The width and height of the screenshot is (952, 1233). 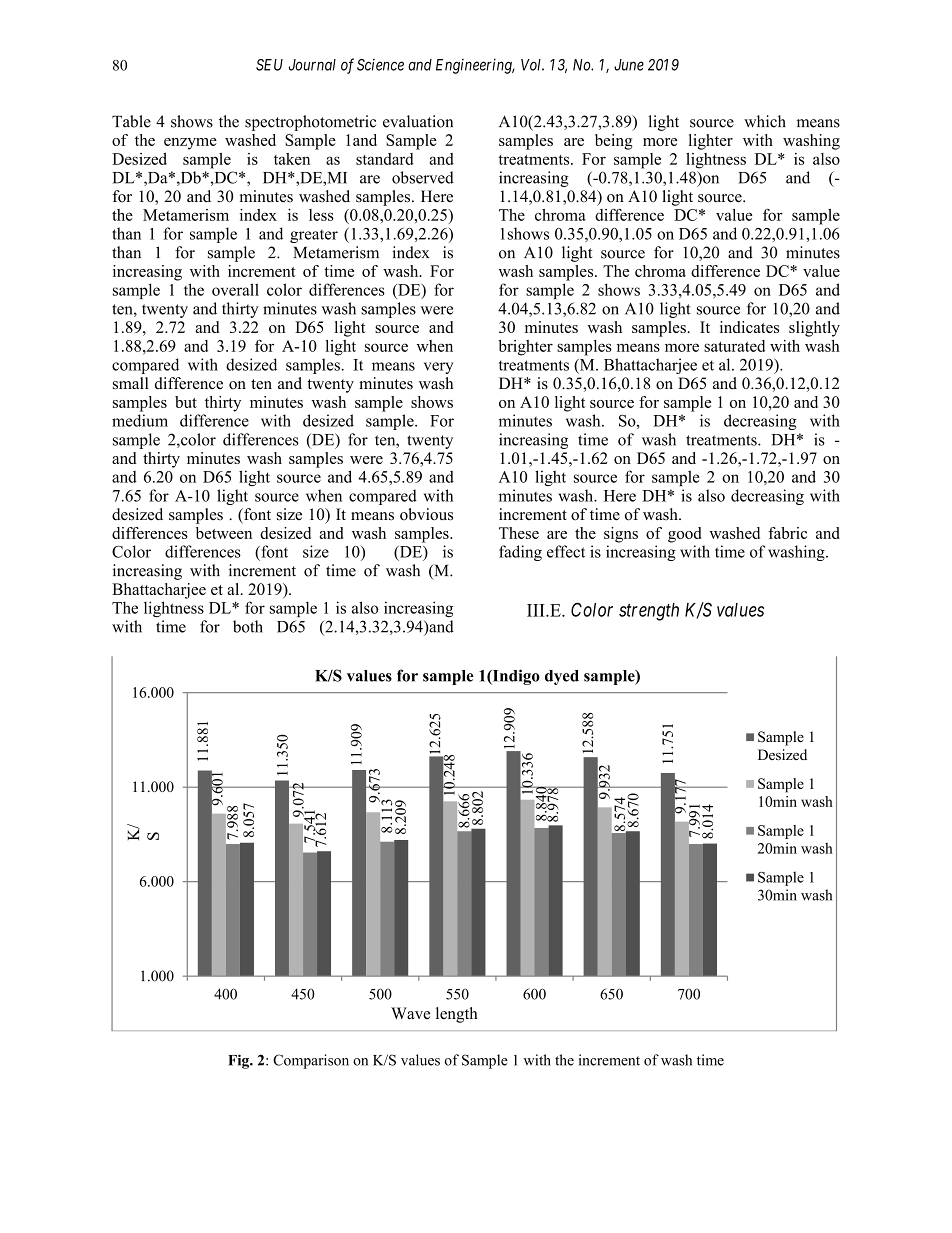 What do you see at coordinates (224, 533) in the screenshot?
I see `between` at bounding box center [224, 533].
